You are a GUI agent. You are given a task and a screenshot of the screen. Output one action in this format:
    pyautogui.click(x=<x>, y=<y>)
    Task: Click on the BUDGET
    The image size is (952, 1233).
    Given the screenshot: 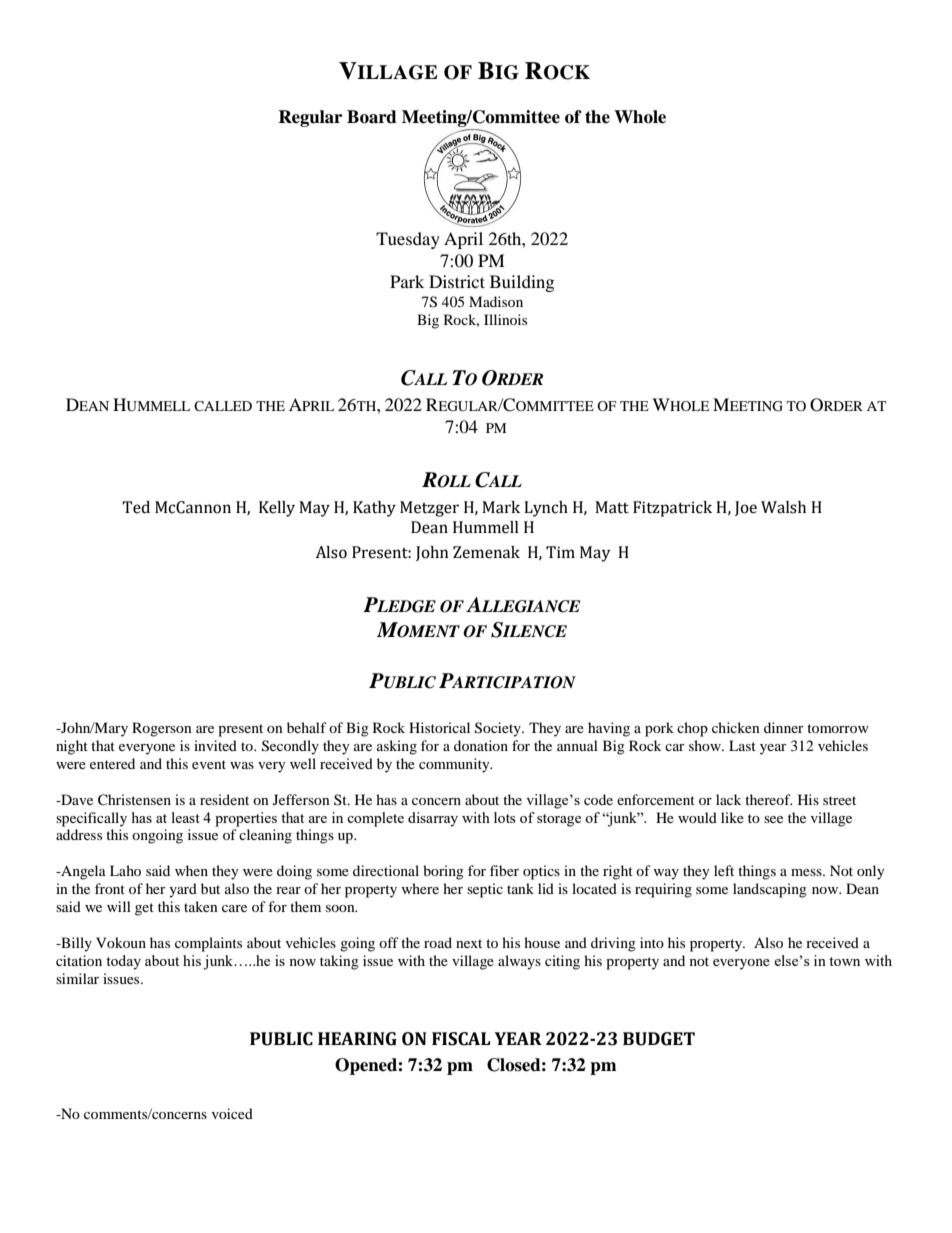 What is the action you would take?
    pyautogui.click(x=659, y=1039)
